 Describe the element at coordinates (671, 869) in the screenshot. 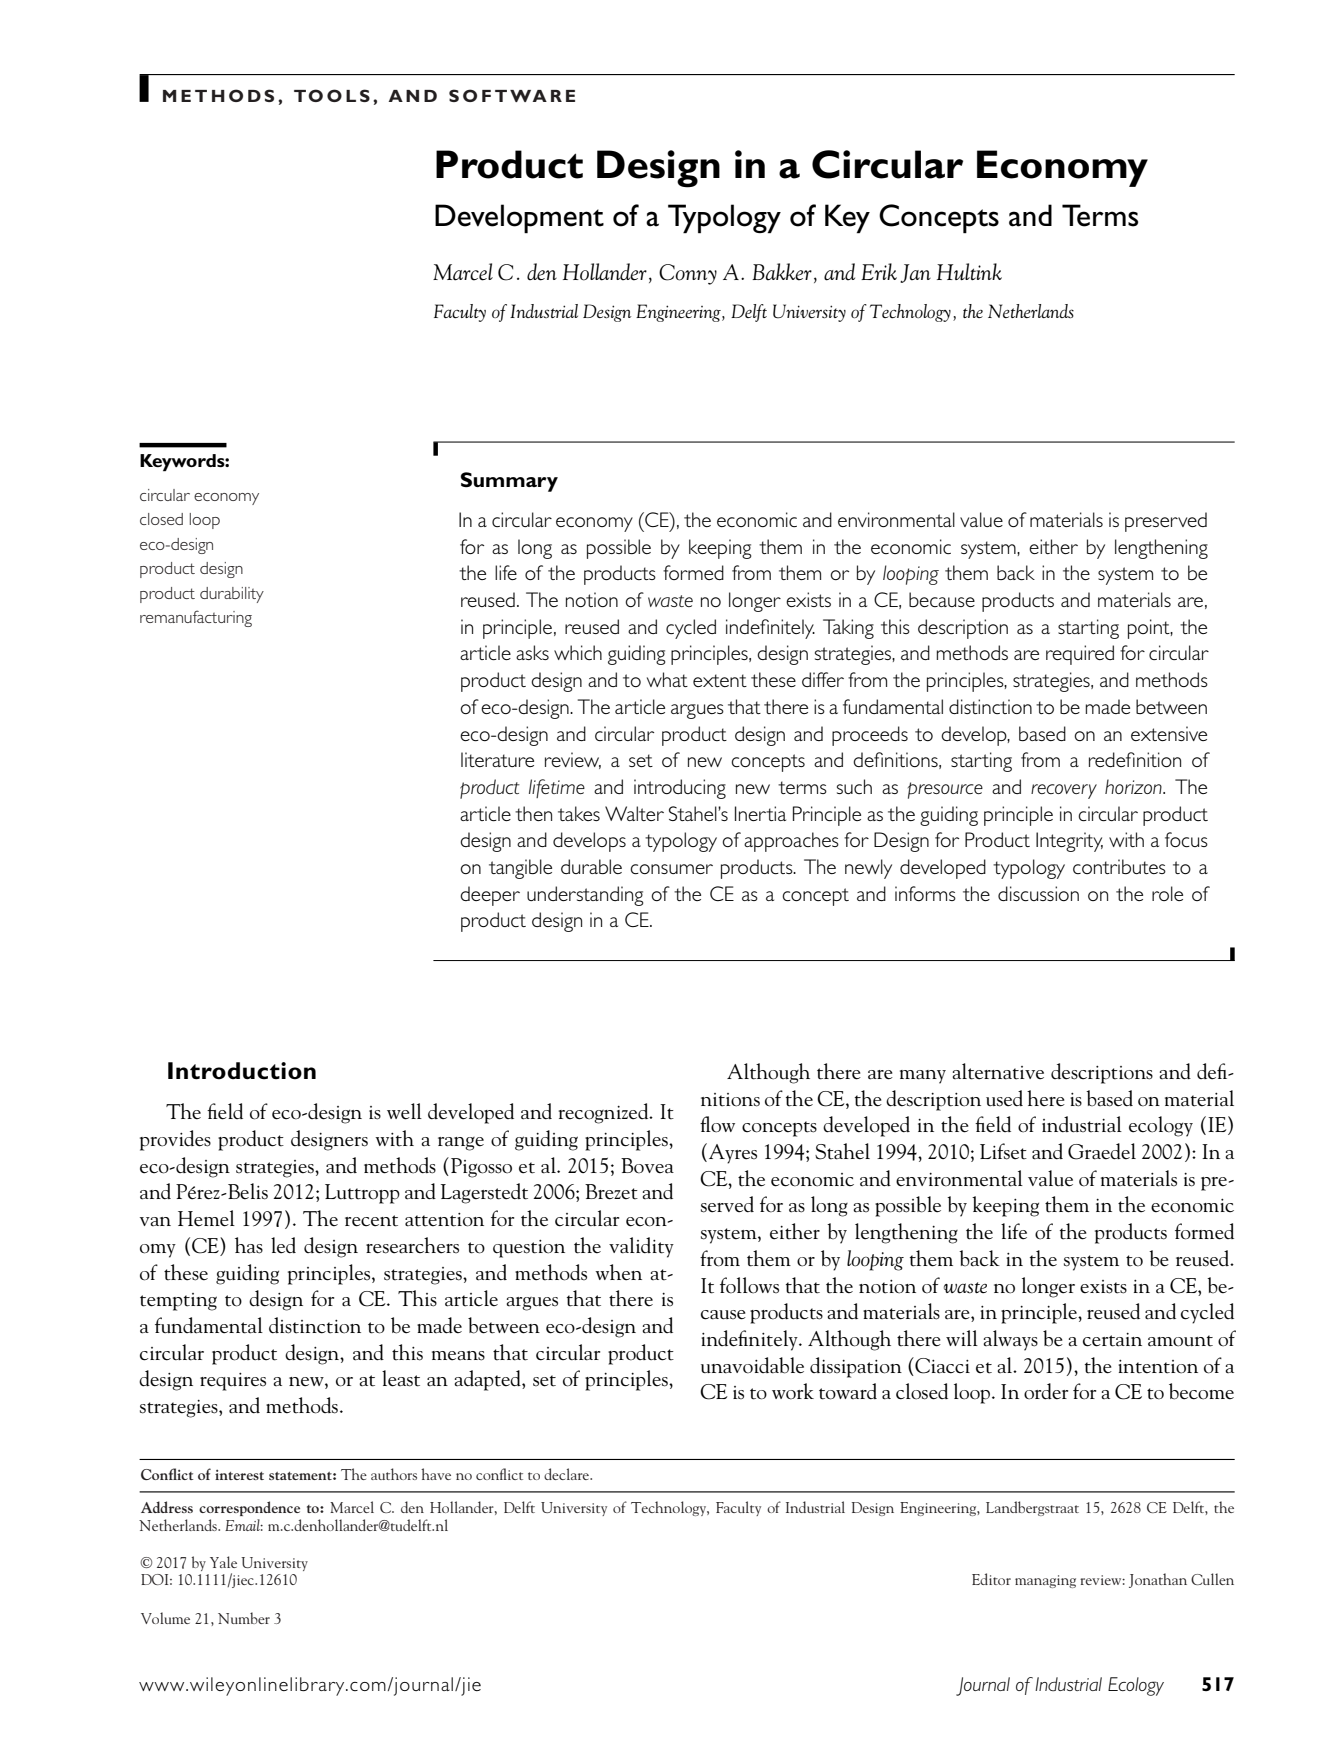

I see `consumer` at that location.
